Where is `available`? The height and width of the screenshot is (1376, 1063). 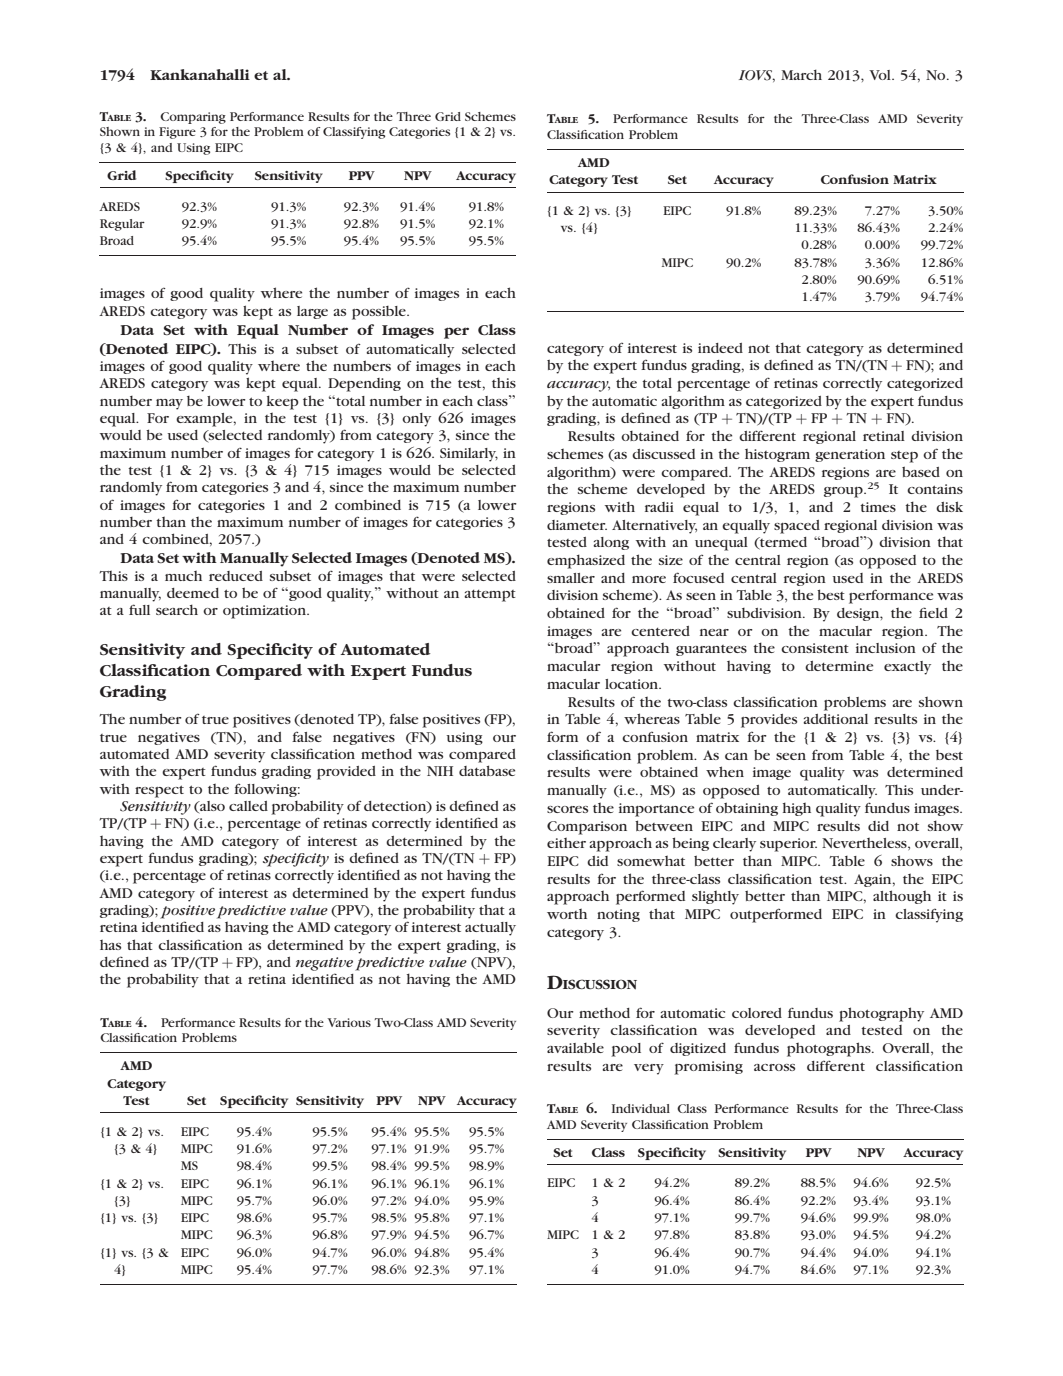 available is located at coordinates (575, 1048).
